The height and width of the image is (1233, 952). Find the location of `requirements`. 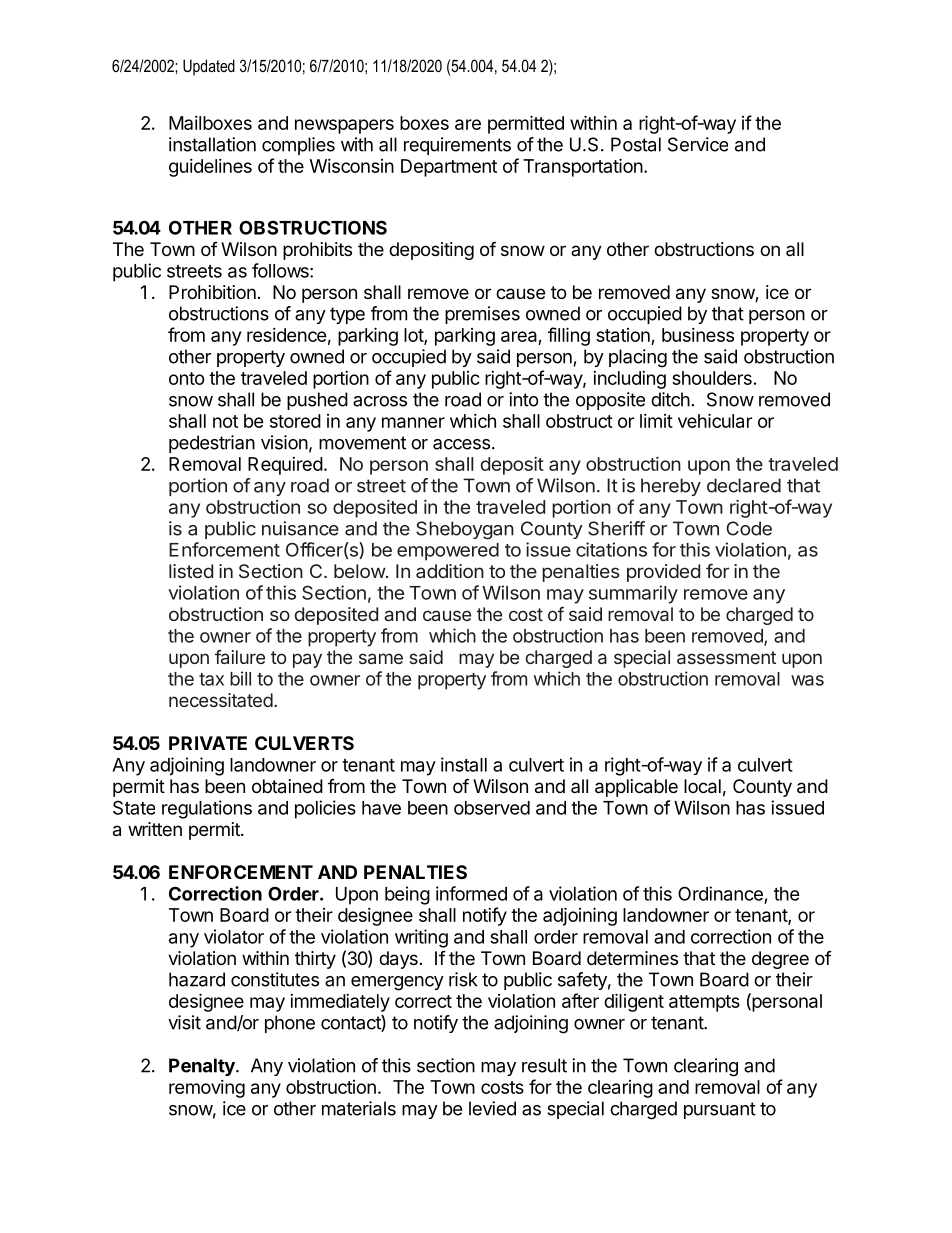

requirements is located at coordinates (457, 146).
